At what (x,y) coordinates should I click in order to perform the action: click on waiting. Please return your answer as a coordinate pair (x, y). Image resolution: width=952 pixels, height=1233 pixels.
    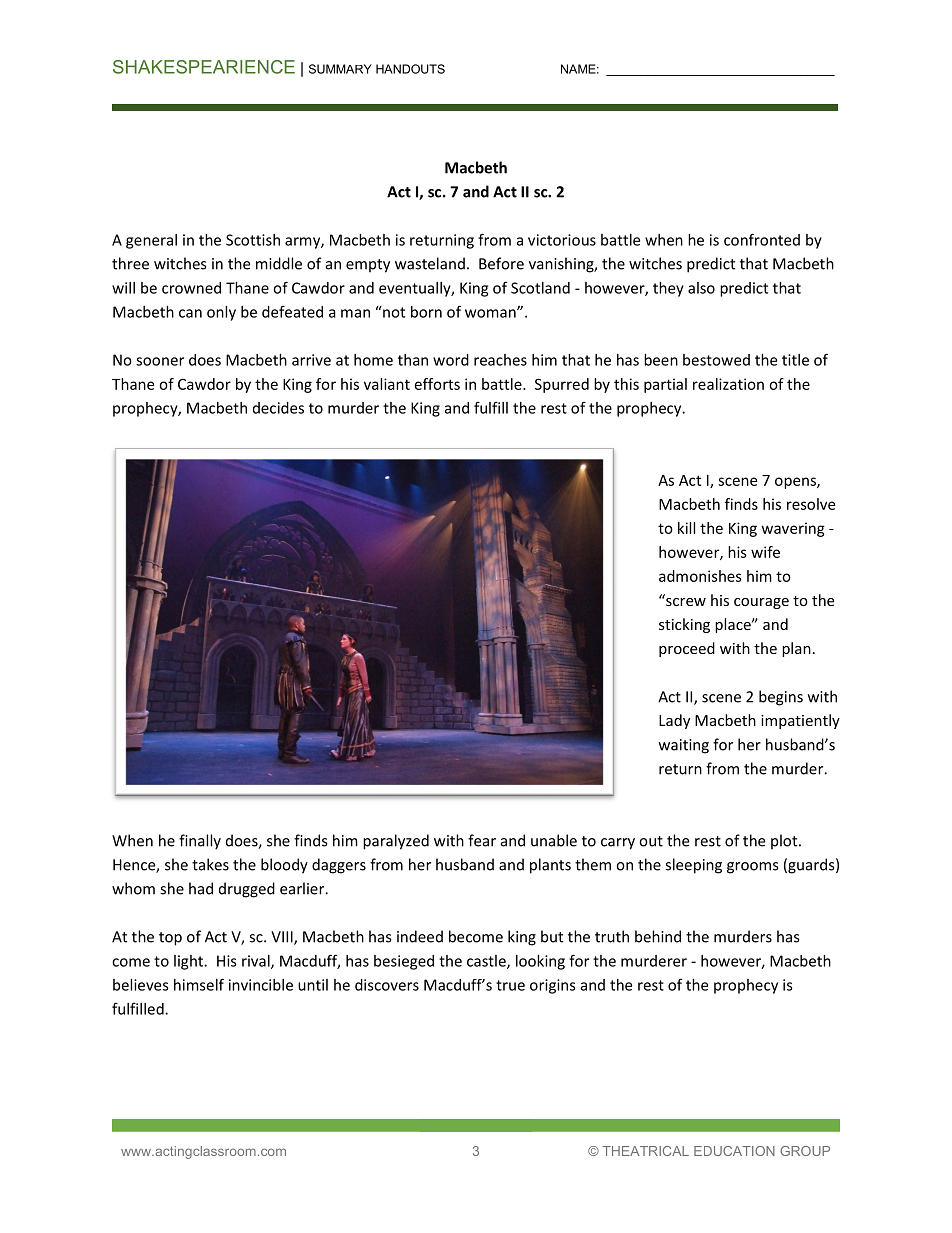
    Looking at the image, I should click on (684, 746).
